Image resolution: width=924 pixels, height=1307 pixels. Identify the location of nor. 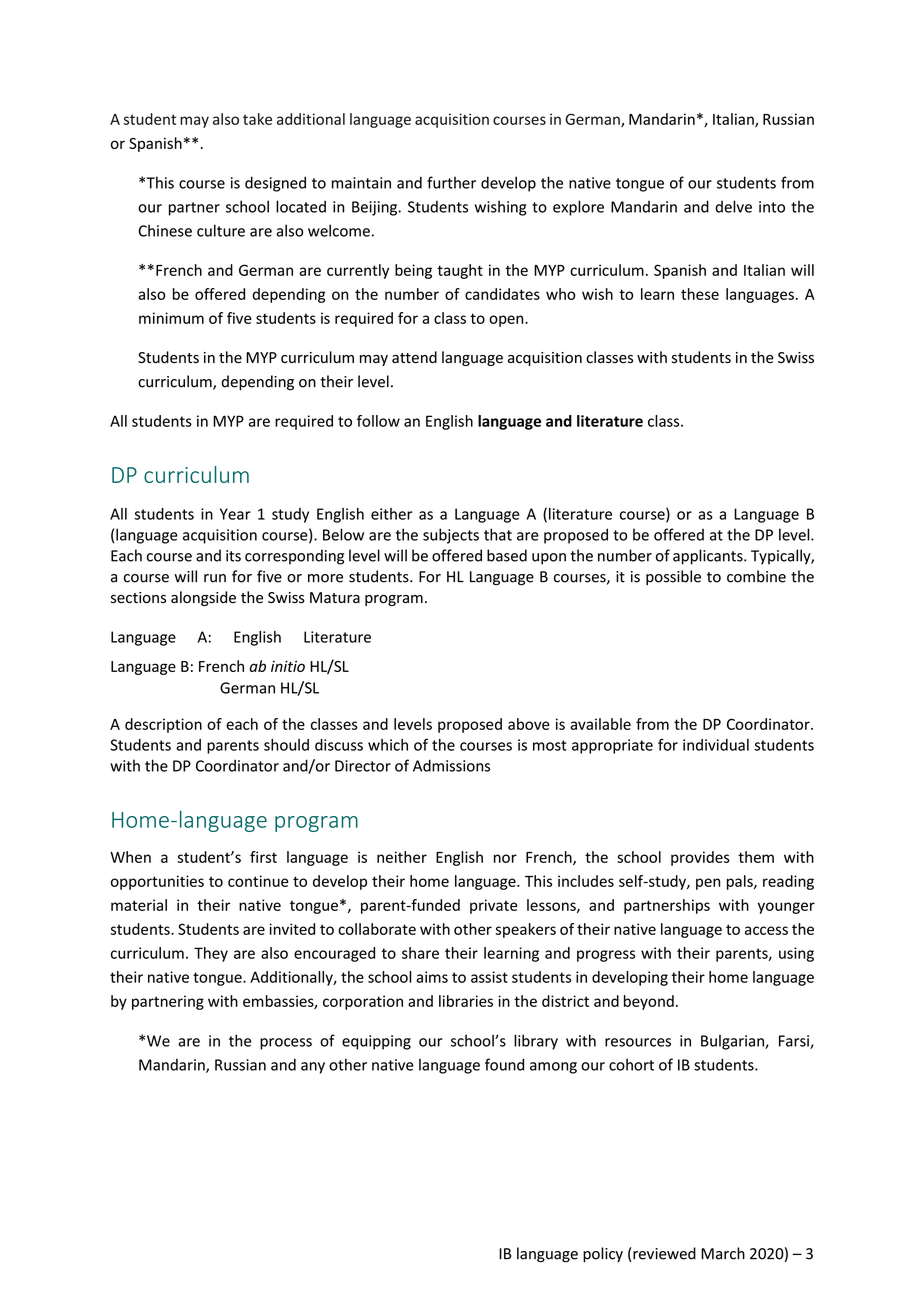
(505, 858).
